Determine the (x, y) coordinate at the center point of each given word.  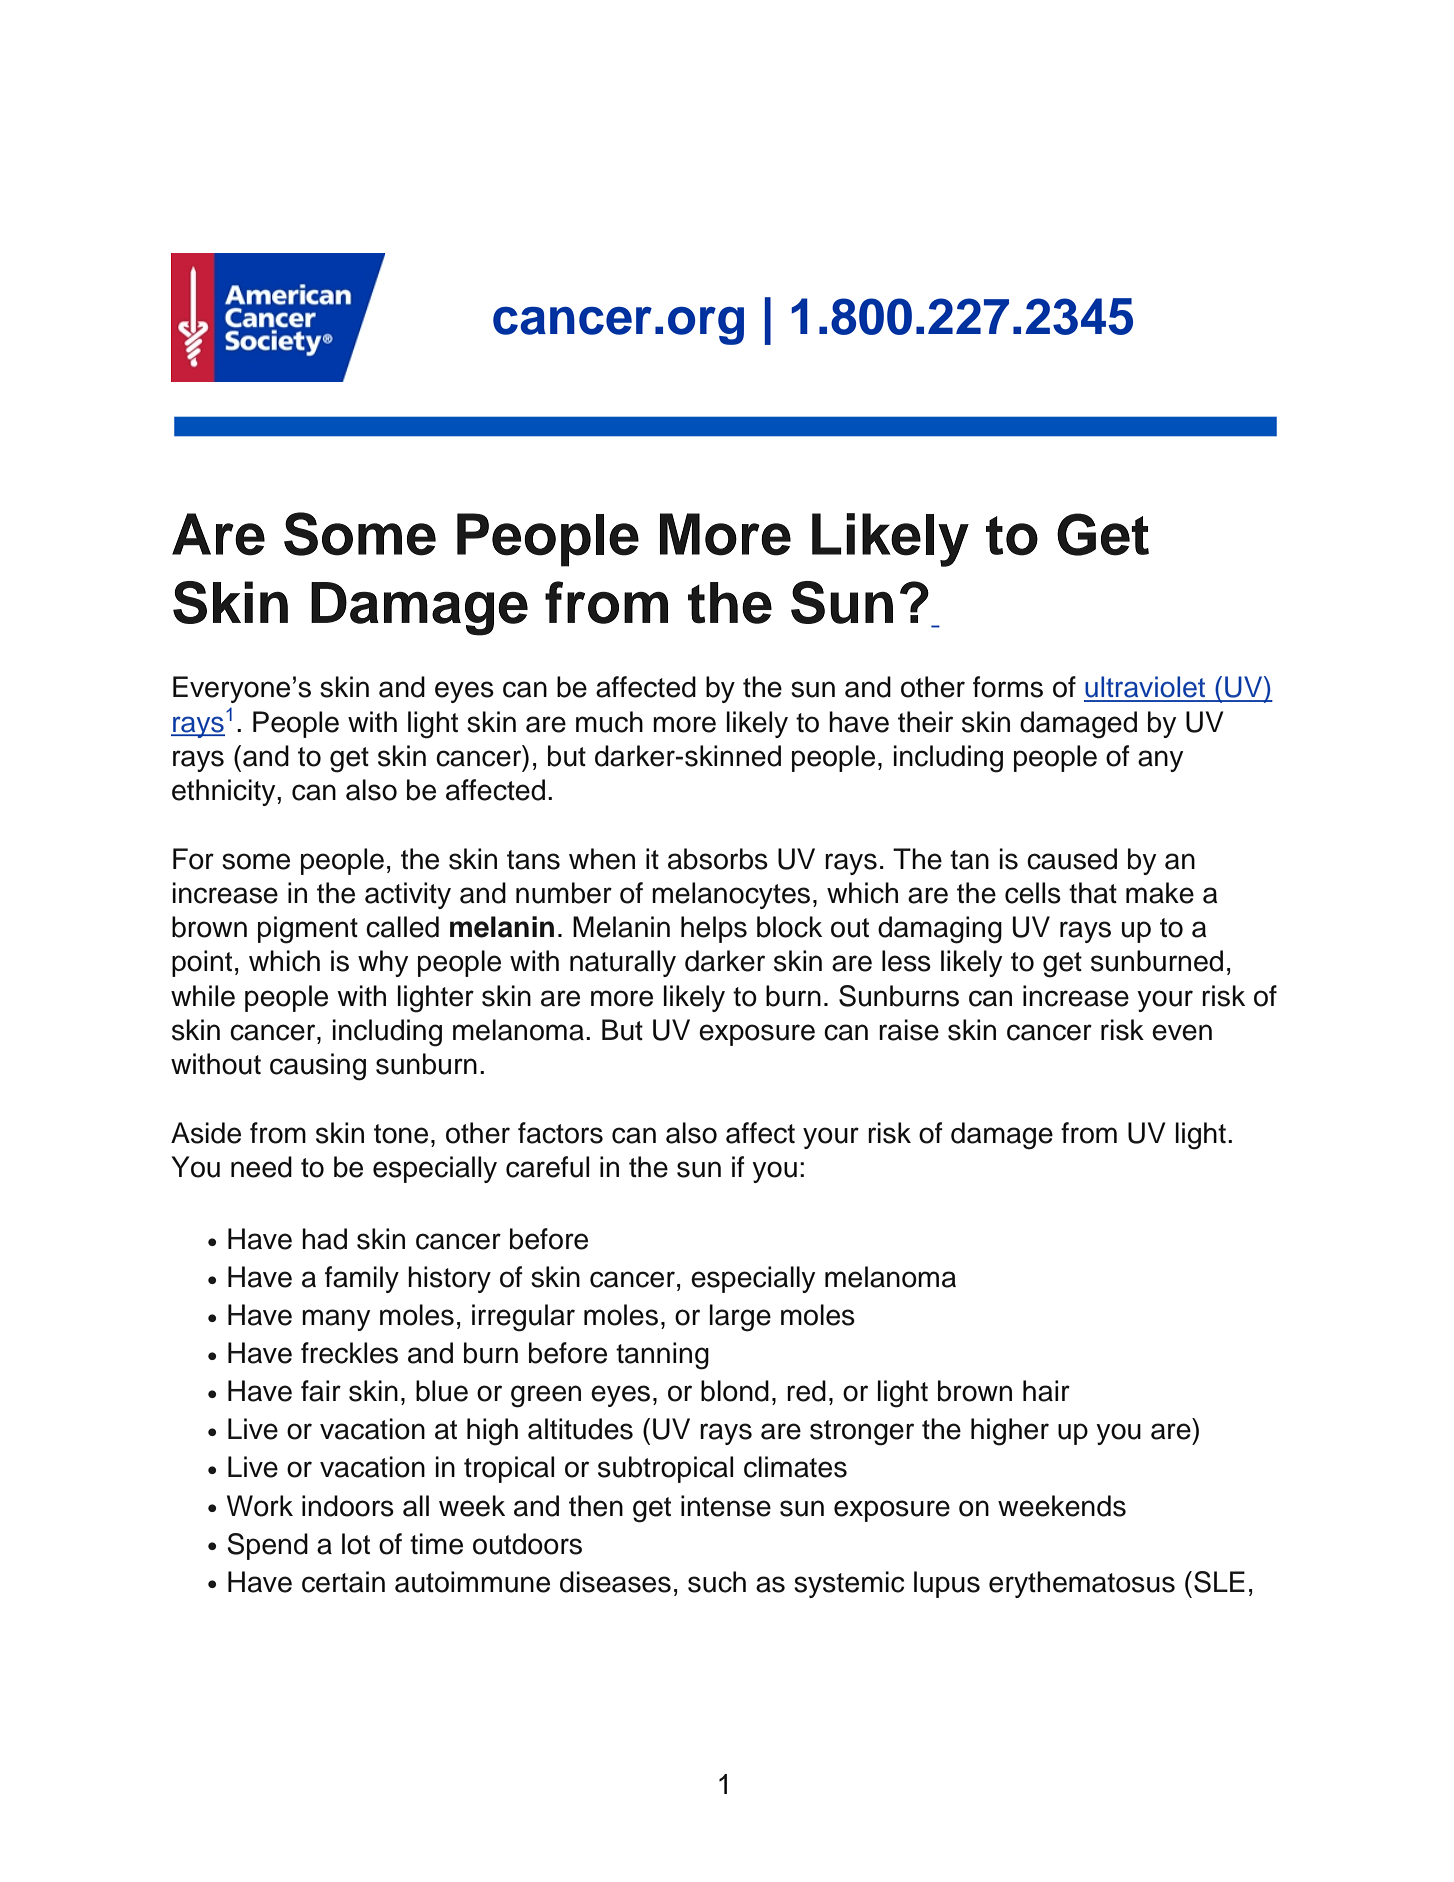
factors (560, 1133)
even (1182, 1032)
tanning (662, 1356)
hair (1046, 1391)
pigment (308, 930)
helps (714, 929)
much (609, 722)
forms (1008, 687)
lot (356, 1544)
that (1093, 893)
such (717, 1582)
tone (401, 1134)
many (336, 1320)
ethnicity (225, 792)
